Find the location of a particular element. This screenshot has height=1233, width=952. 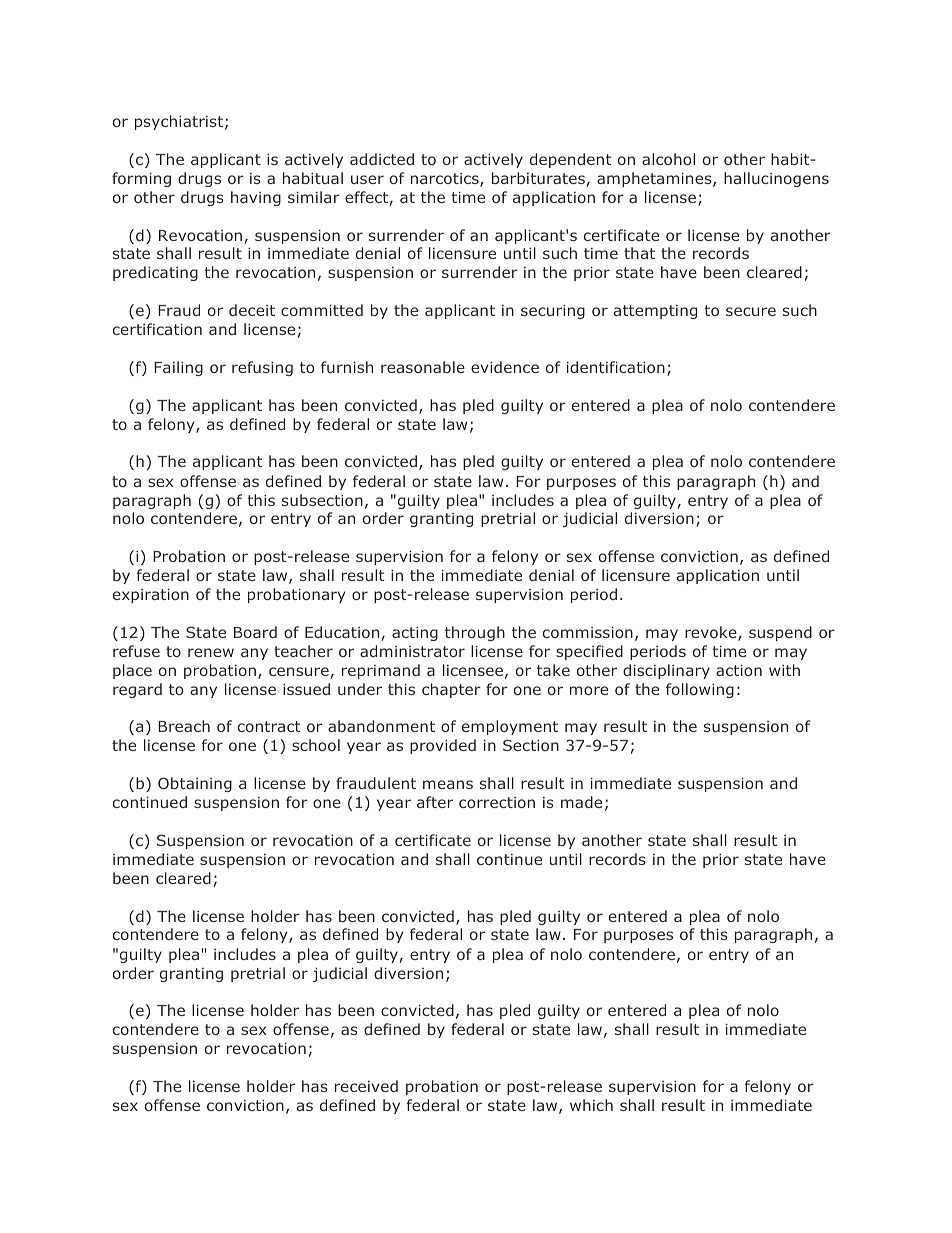

narcotics is located at coordinates (446, 180).
